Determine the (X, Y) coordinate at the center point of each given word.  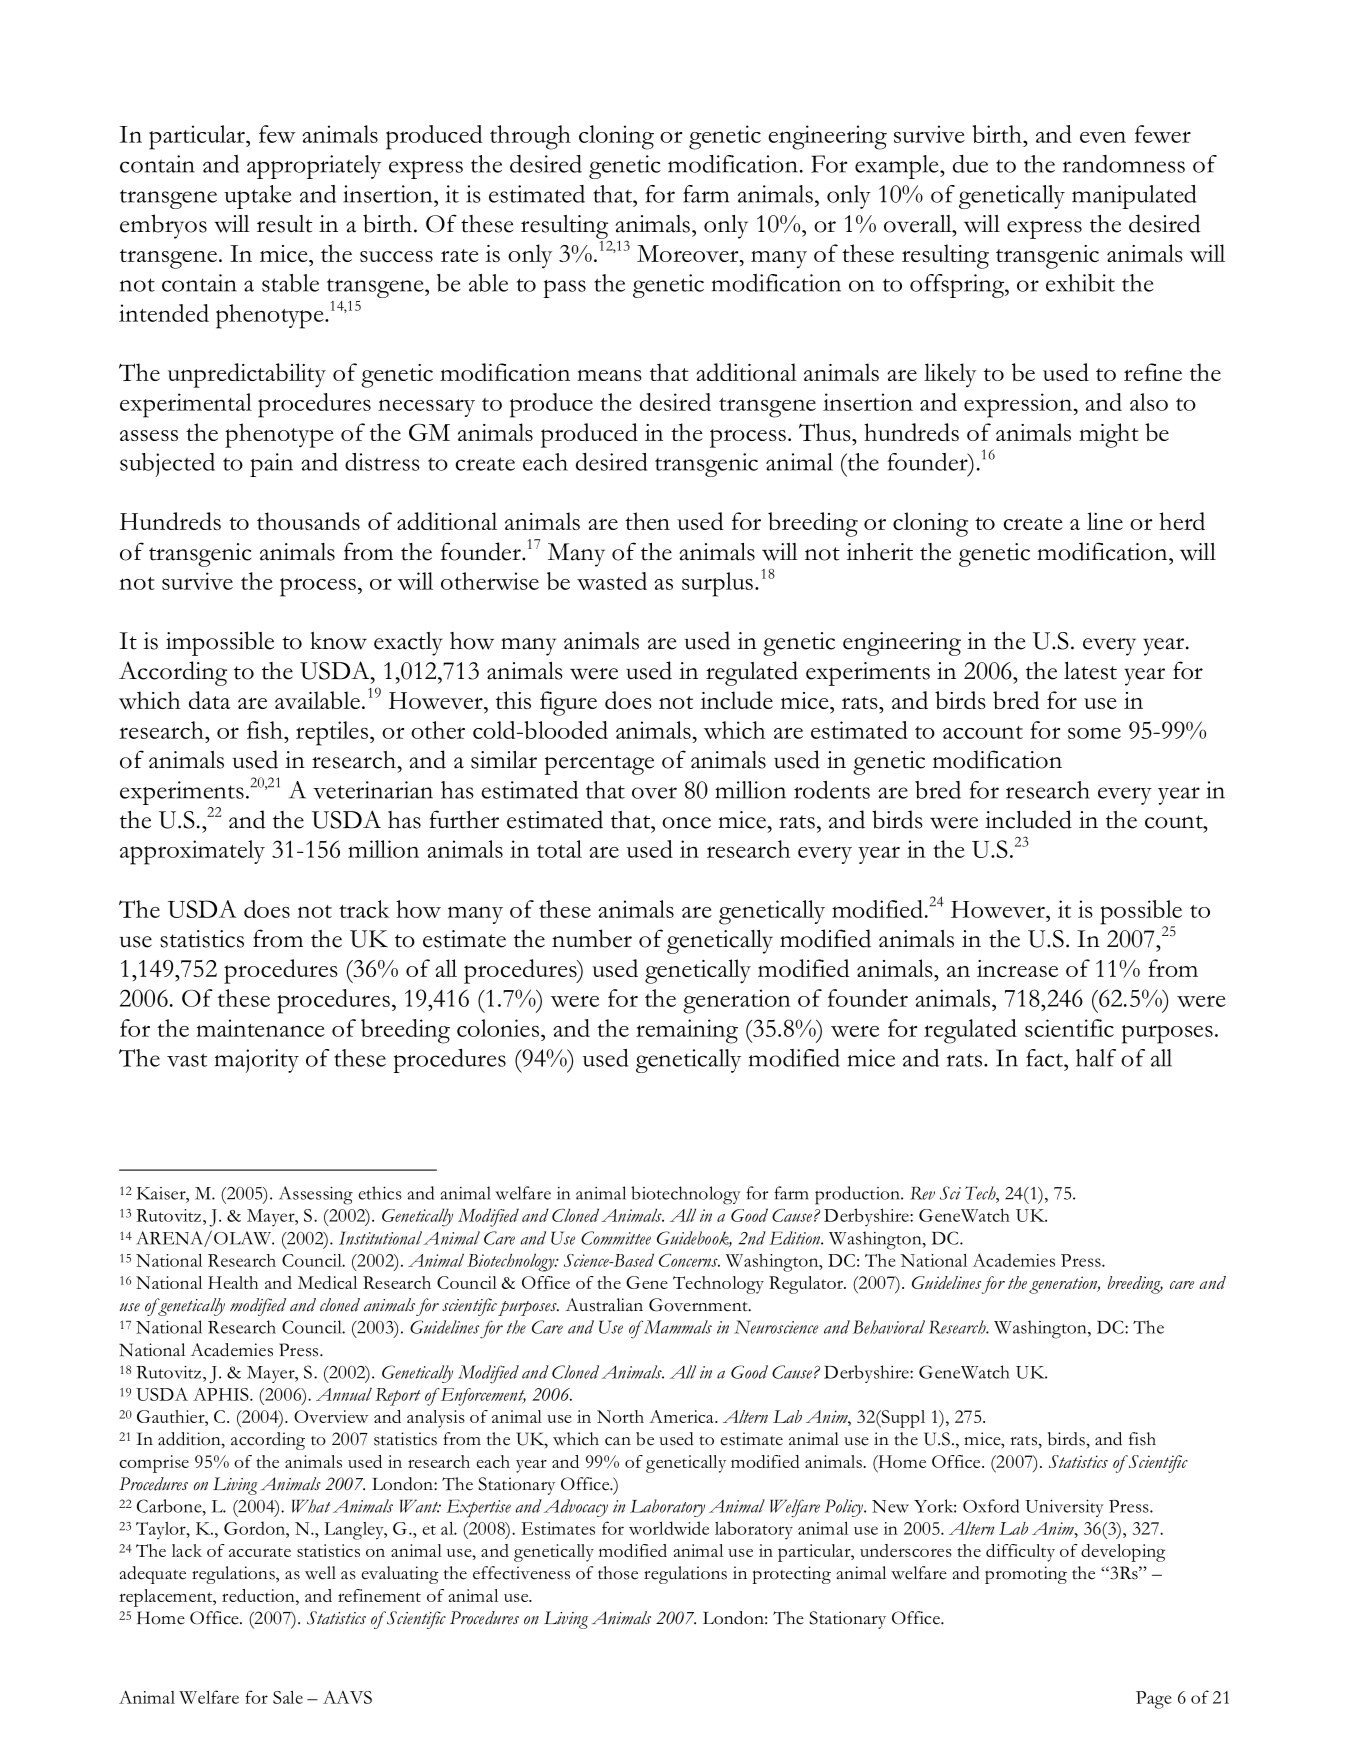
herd (1182, 521)
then (647, 521)
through (530, 137)
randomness (1124, 164)
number (592, 938)
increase (1017, 968)
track (364, 909)
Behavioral (889, 1327)
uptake (258, 197)
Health (233, 1282)
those (618, 1573)
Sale (288, 1697)
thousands (308, 521)
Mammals (676, 1327)
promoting (1026, 1575)
